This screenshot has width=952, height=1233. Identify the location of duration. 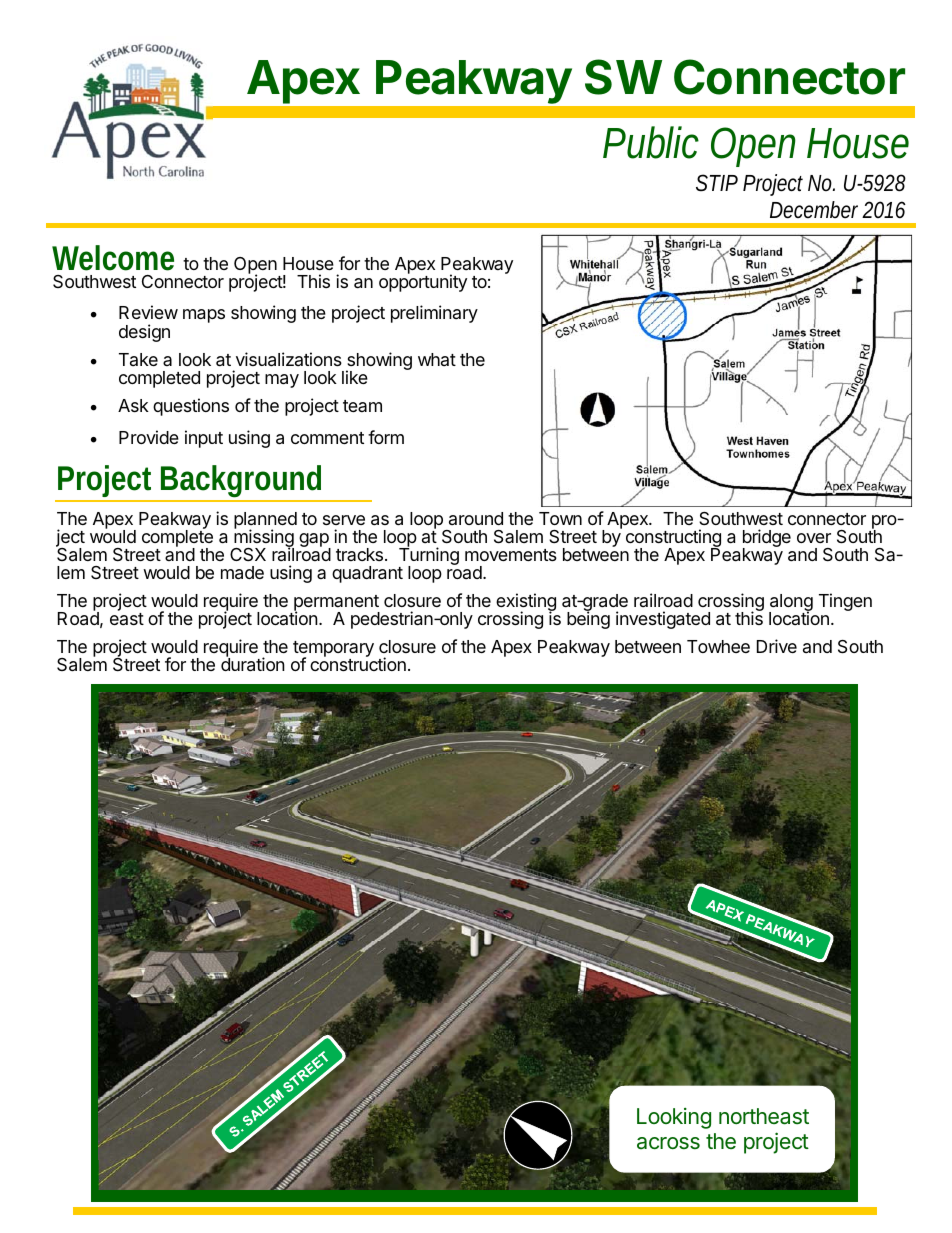
(253, 664).
